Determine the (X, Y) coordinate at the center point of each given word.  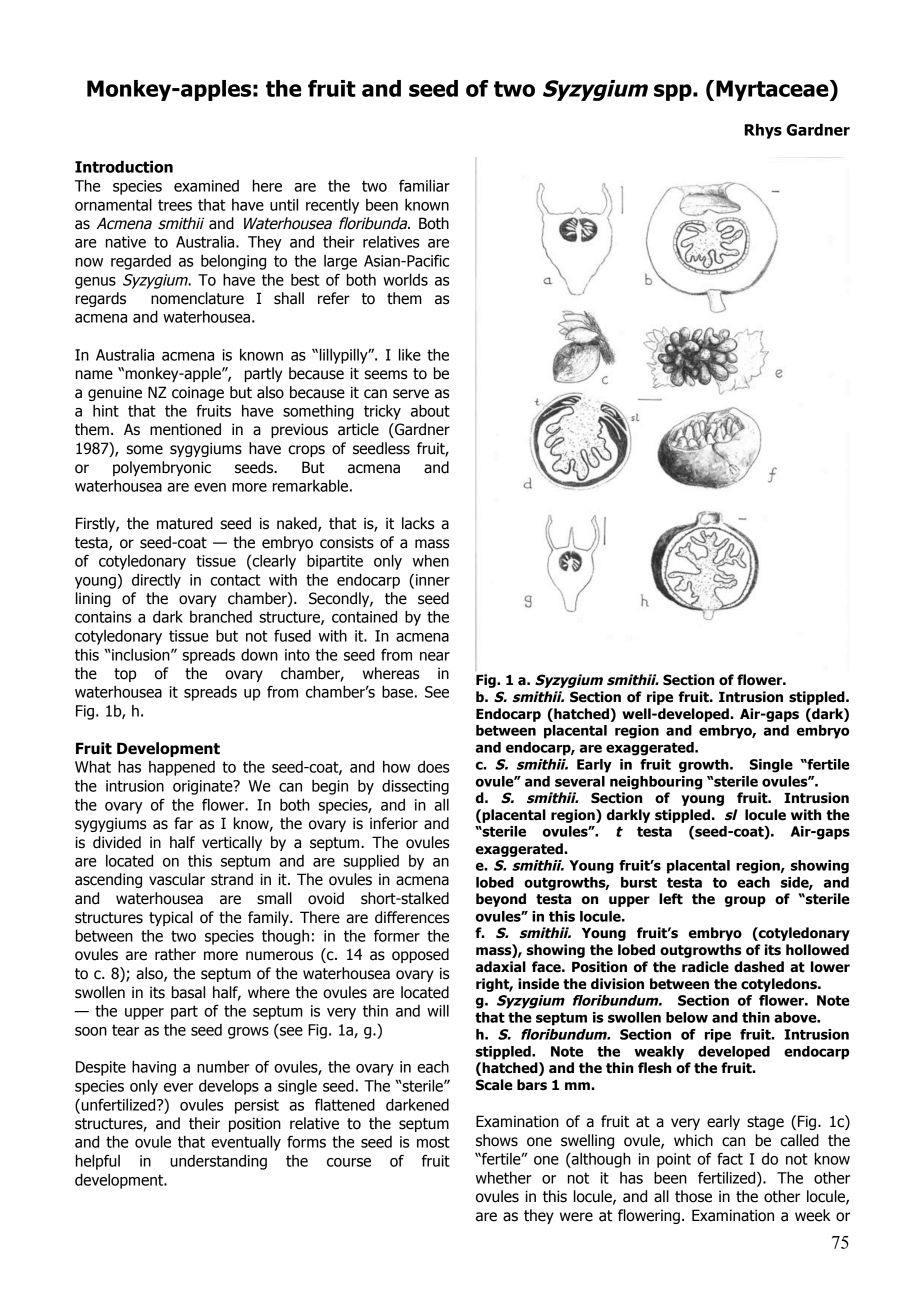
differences (412, 917)
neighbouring (656, 783)
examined (206, 186)
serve (411, 394)
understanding (218, 1162)
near (435, 656)
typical (171, 918)
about (430, 410)
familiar (424, 185)
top (125, 675)
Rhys (763, 131)
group (745, 901)
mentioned (185, 429)
